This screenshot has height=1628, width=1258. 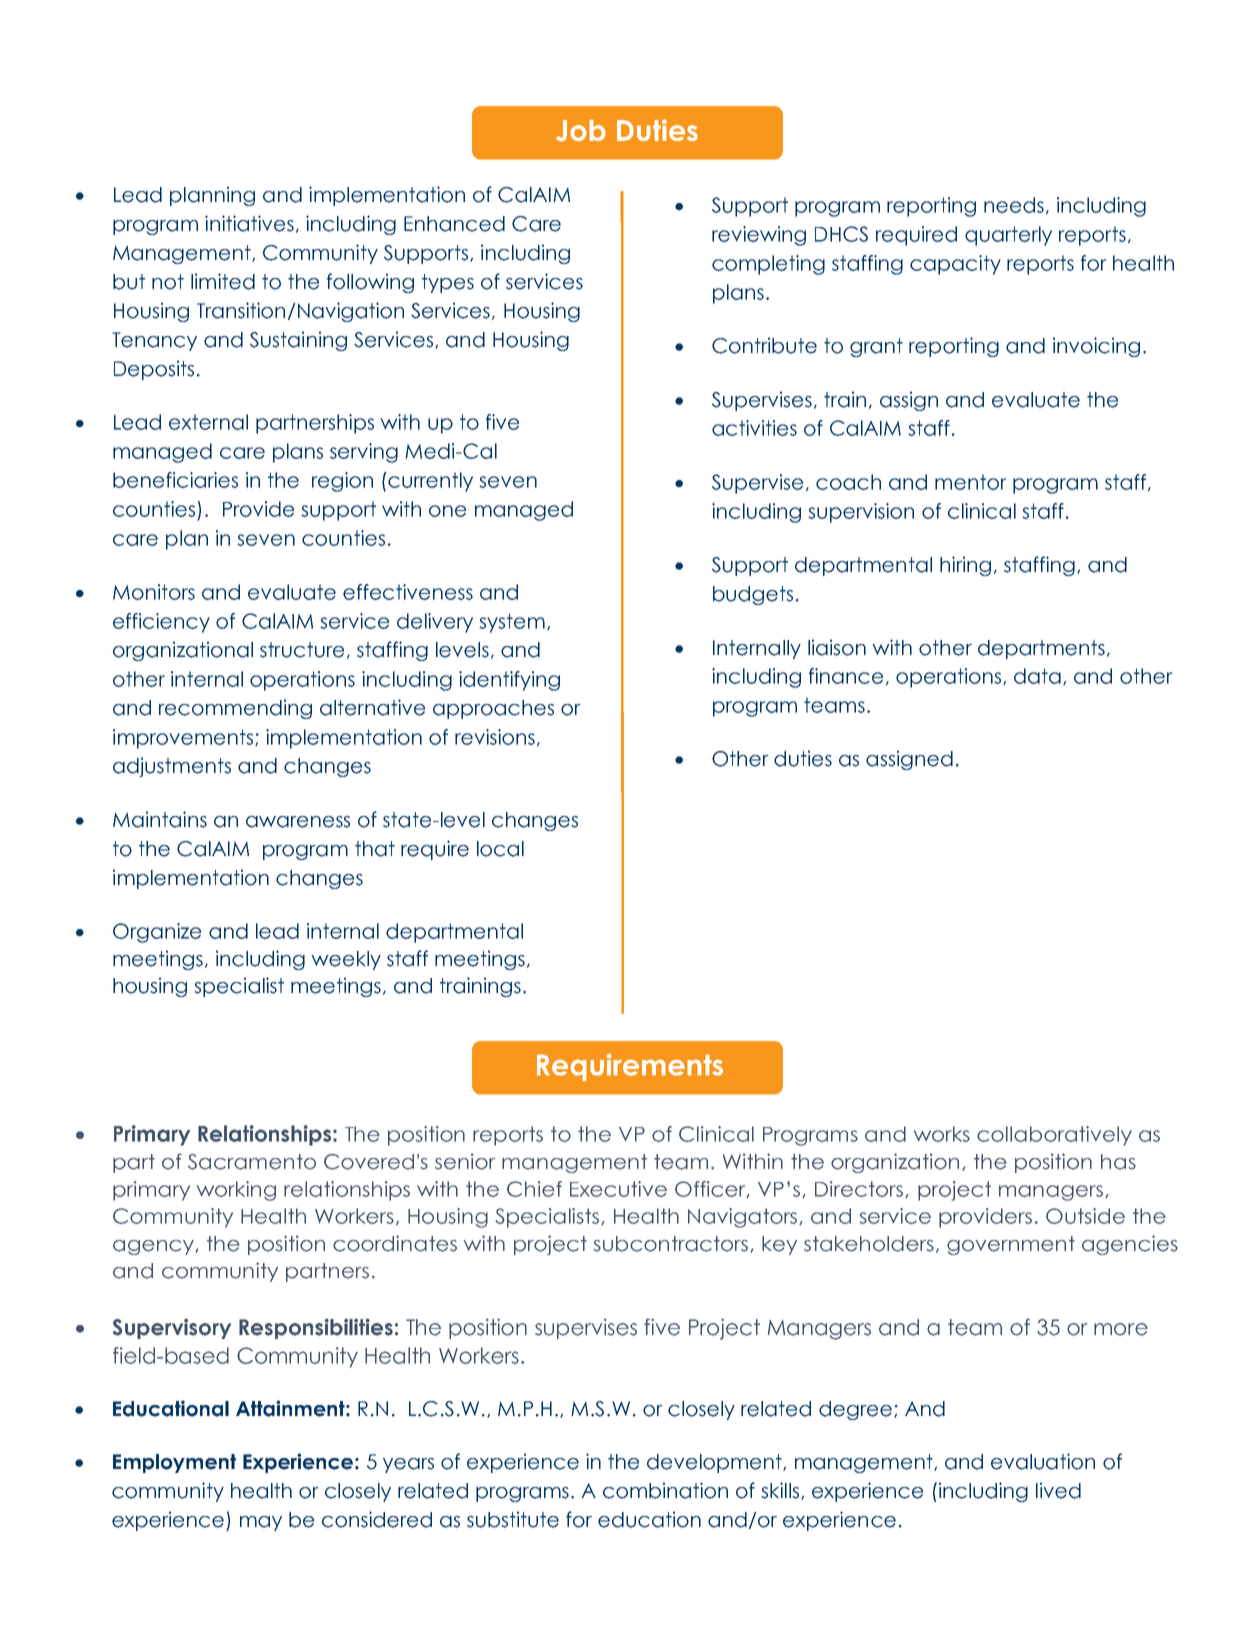 I want to click on Sacramento, so click(x=252, y=1162).
